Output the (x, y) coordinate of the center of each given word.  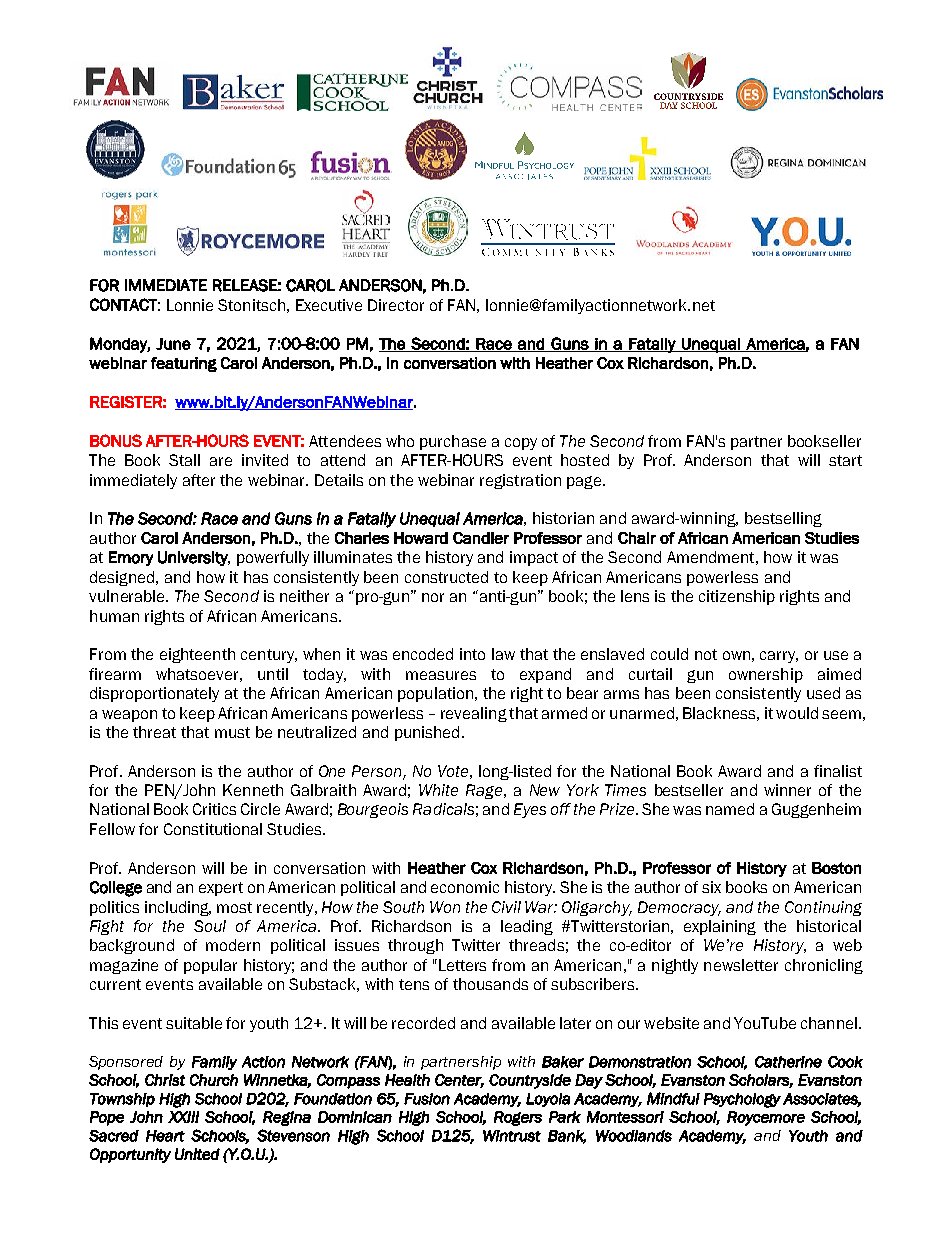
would (797, 713)
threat (154, 732)
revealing (474, 714)
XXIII (183, 1117)
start (845, 460)
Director (396, 305)
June (173, 344)
